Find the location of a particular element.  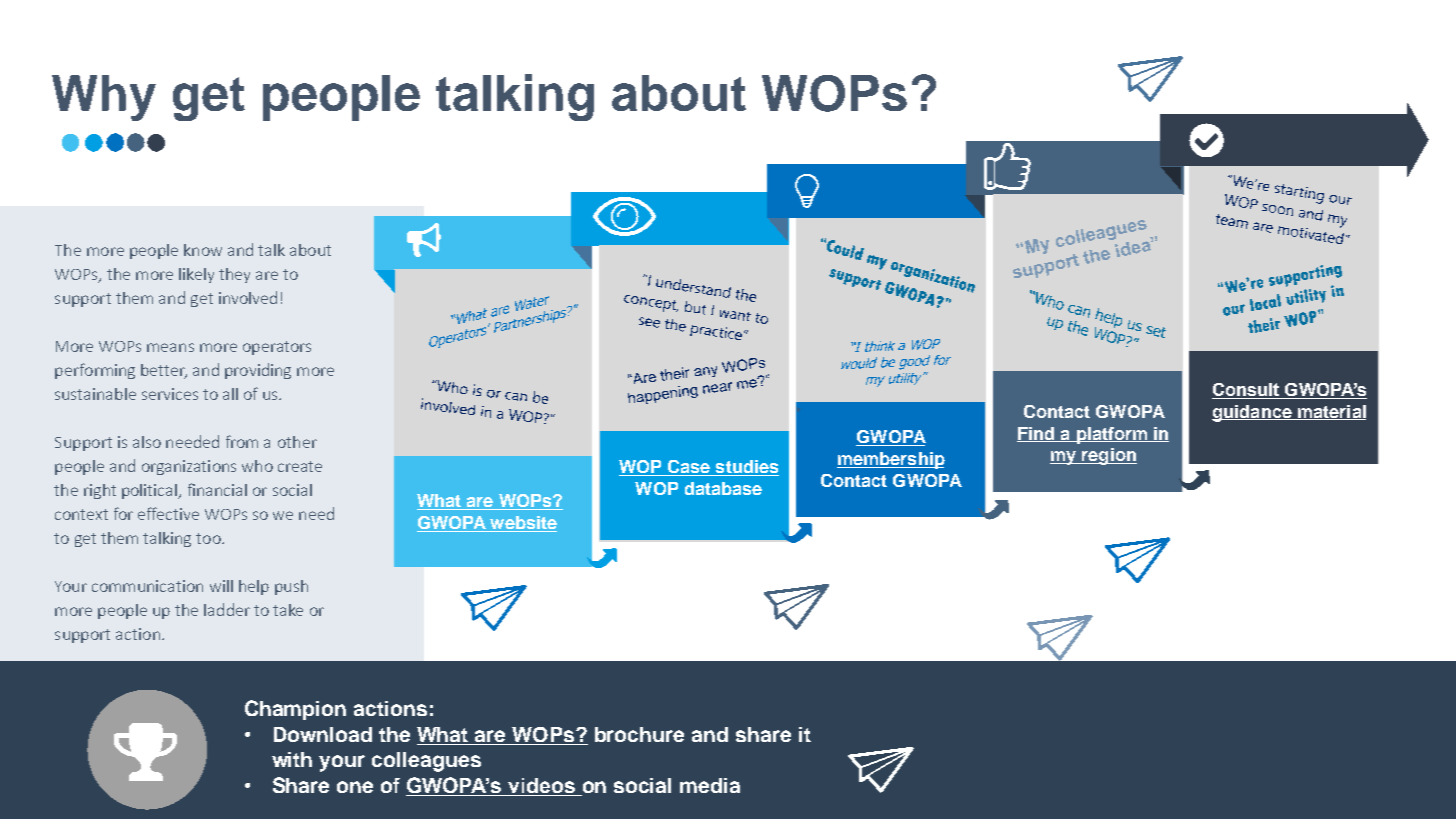

know is located at coordinates (203, 250).
